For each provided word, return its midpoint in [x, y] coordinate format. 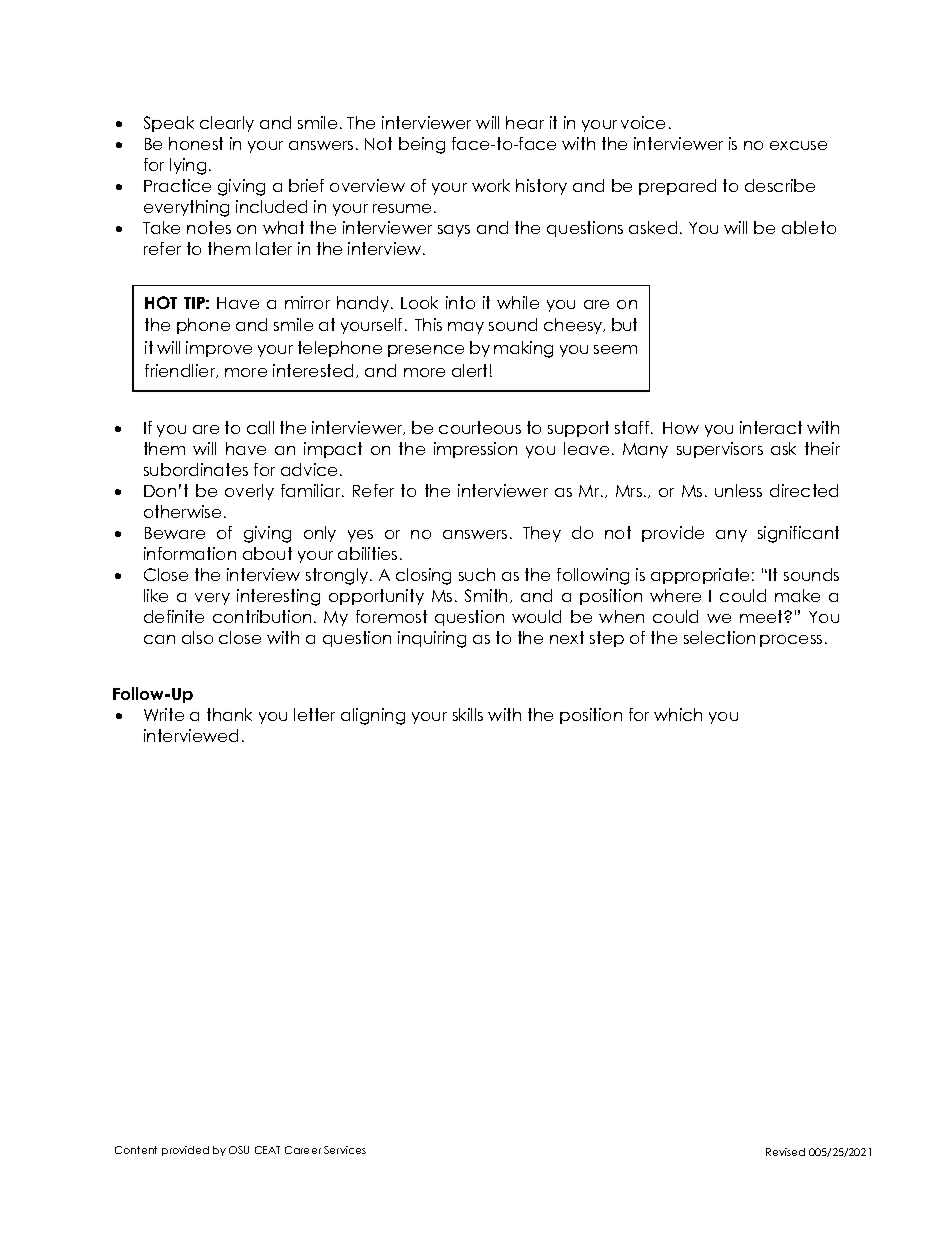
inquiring [432, 639]
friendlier [181, 371]
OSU [239, 1150]
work [491, 185]
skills [468, 714]
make [797, 595]
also [197, 637]
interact [771, 427]
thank [229, 714]
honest [196, 143]
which [678, 714]
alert [469, 370]
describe [780, 185]
